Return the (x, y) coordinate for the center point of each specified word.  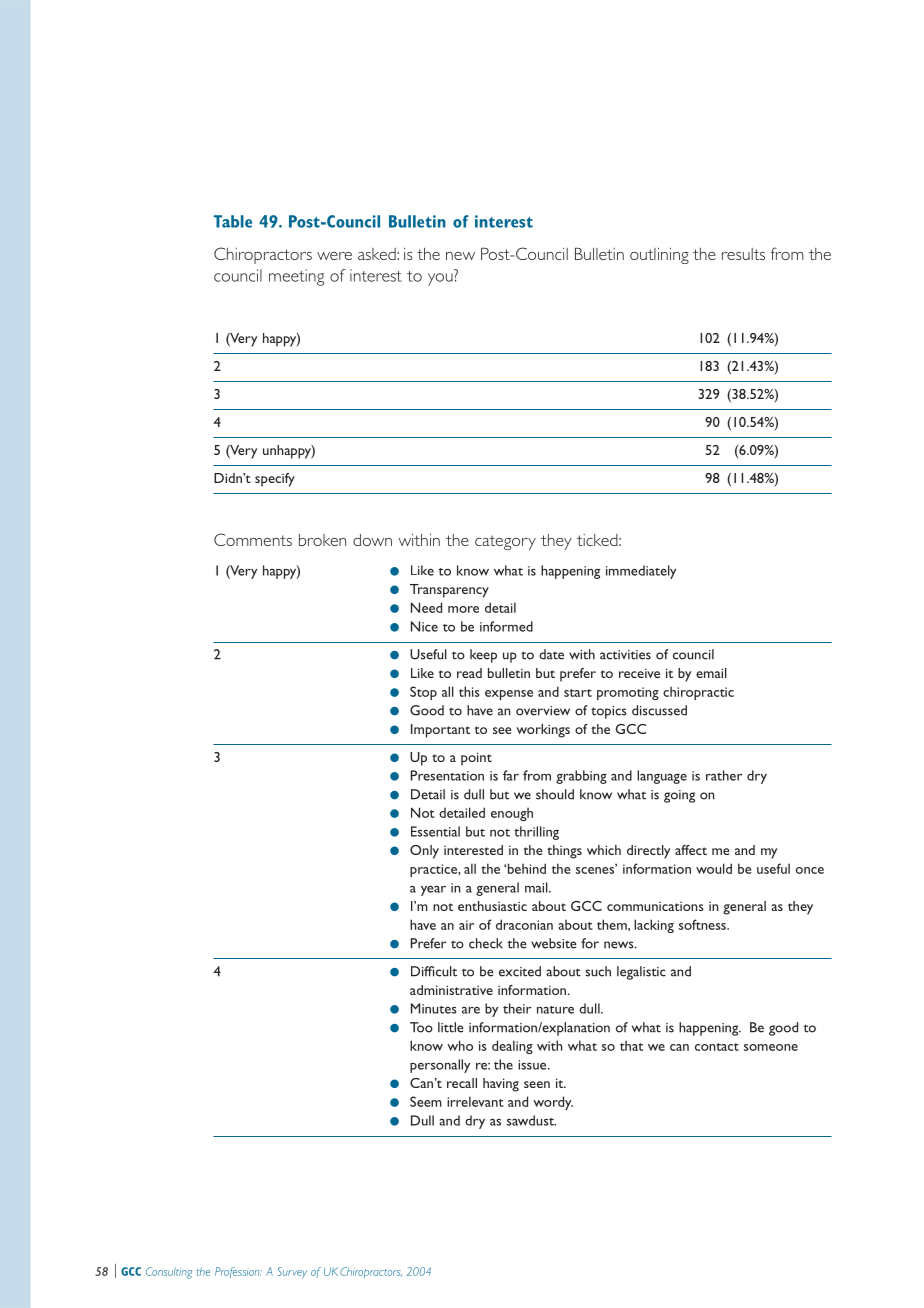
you (440, 279)
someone (771, 1047)
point (476, 759)
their (517, 1008)
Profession (238, 1272)
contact (717, 1047)
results (743, 254)
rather (724, 775)
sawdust (531, 1120)
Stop (423, 693)
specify (275, 480)
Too (421, 1027)
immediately (641, 572)
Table (233, 221)
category (505, 542)
